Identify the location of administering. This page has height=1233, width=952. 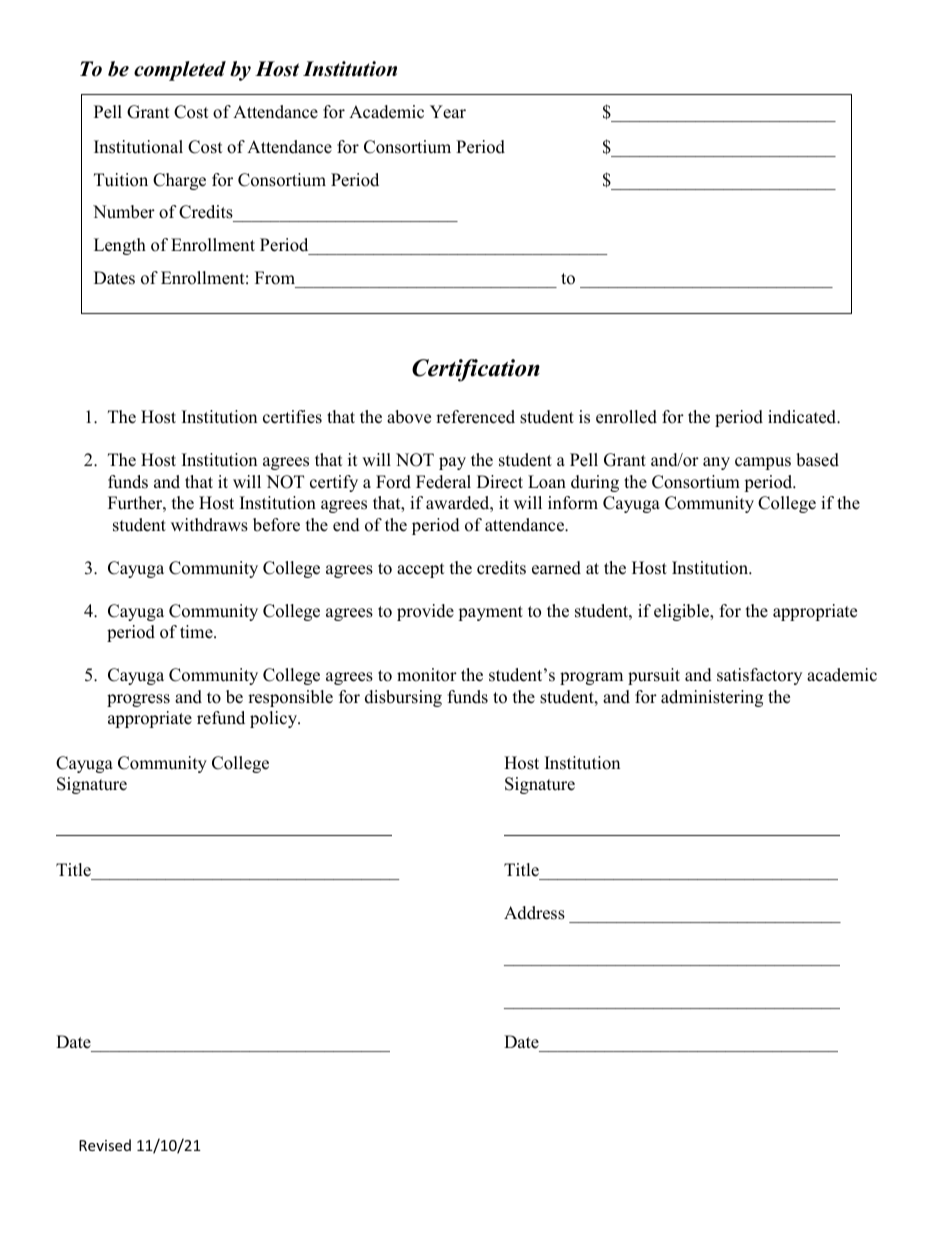
(712, 698).
